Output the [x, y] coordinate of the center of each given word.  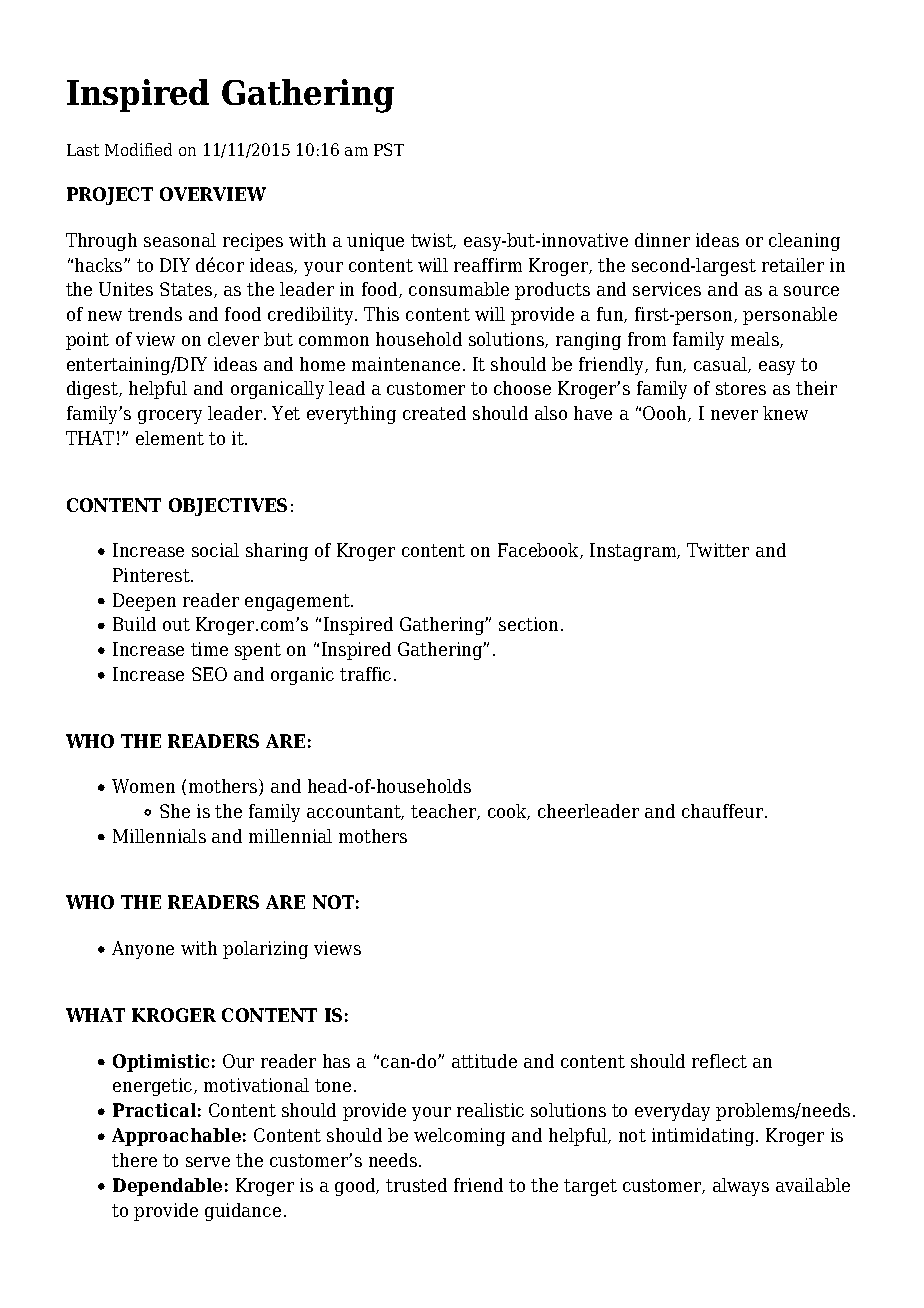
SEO [209, 674]
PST [389, 149]
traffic [365, 674]
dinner [662, 240]
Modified [138, 149]
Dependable [167, 1187]
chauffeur [724, 811]
